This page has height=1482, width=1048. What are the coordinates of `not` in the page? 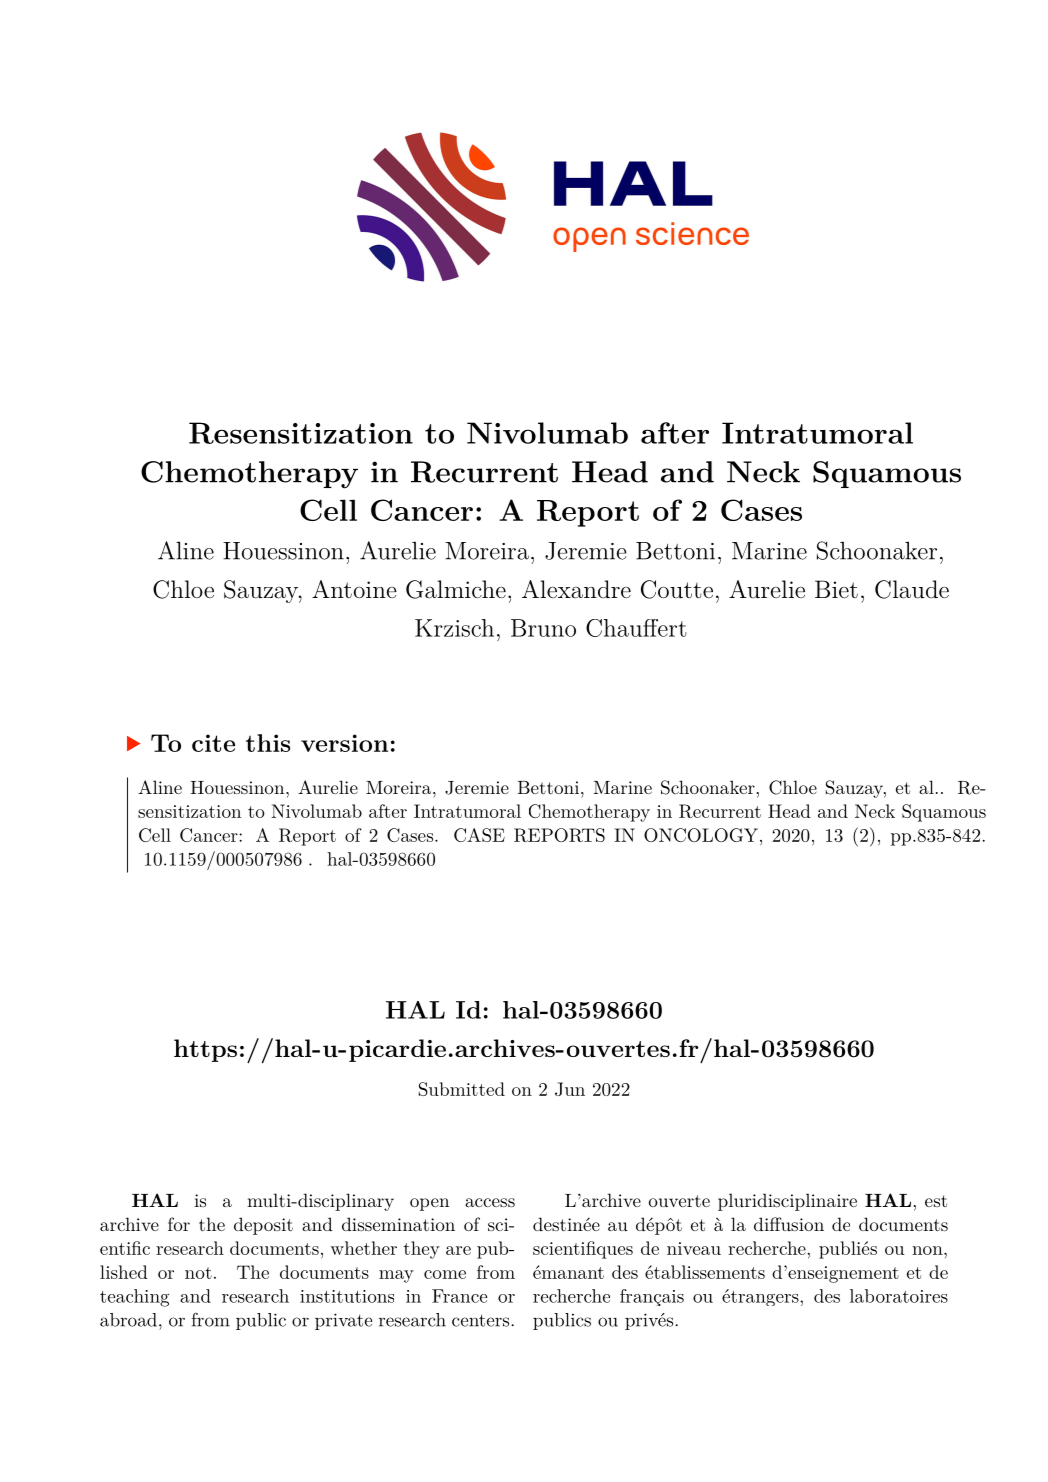 It's located at (198, 1273).
